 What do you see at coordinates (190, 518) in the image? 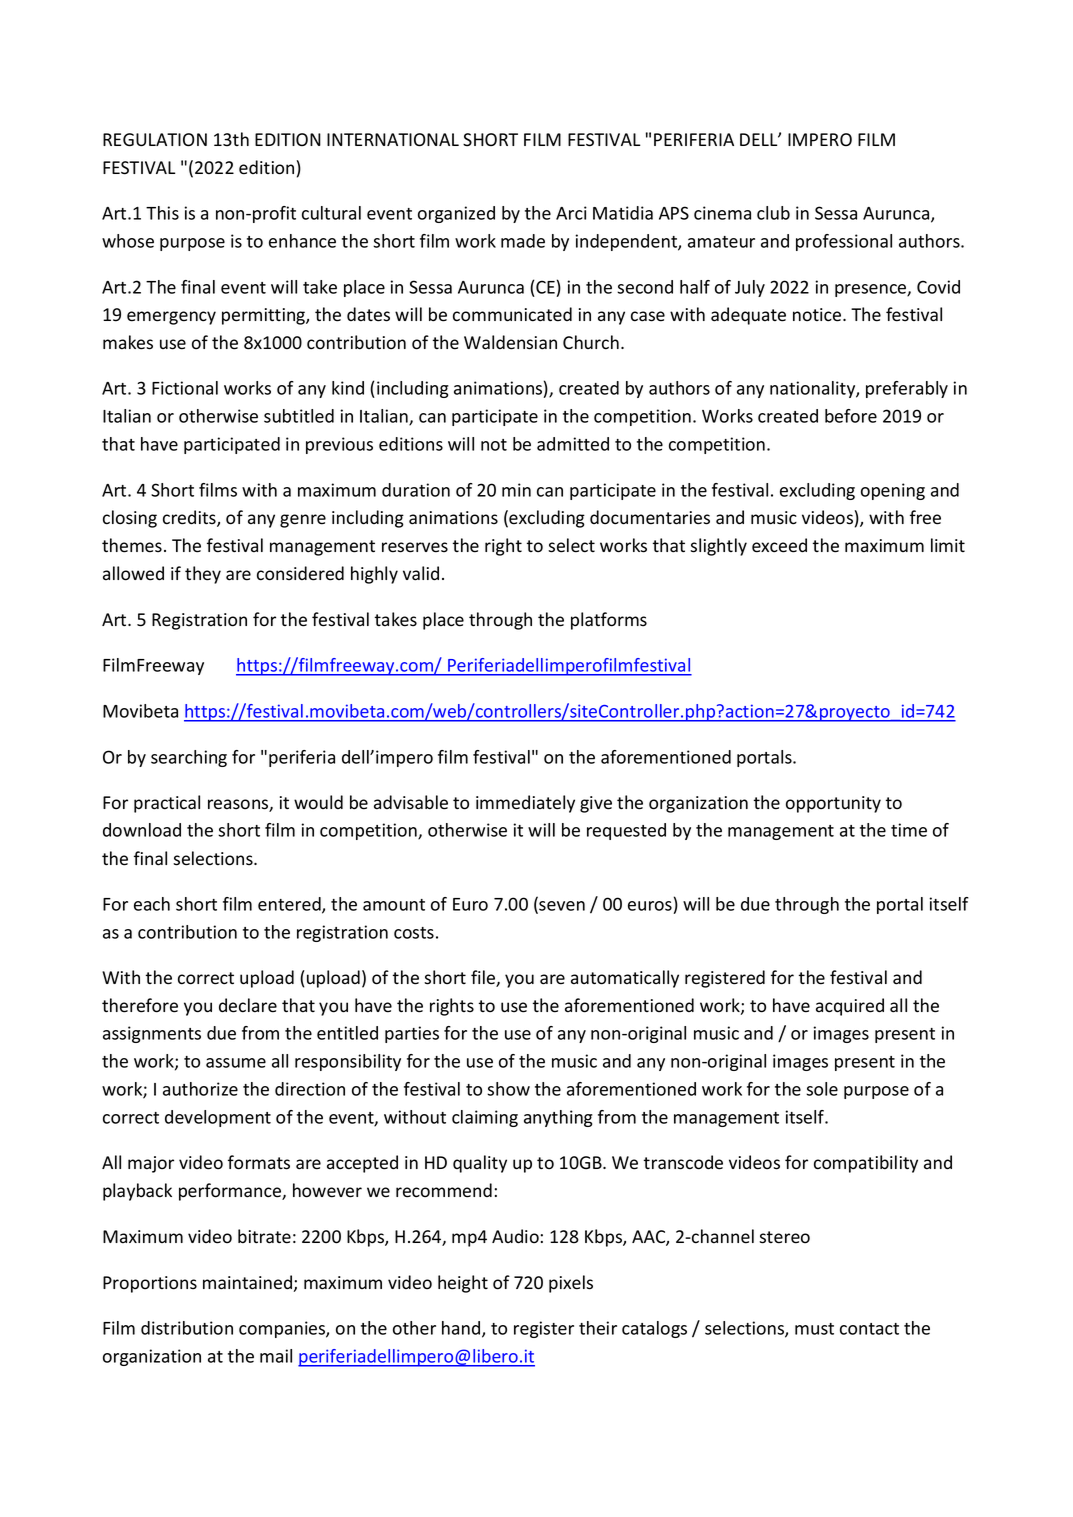
I see `credits` at bounding box center [190, 518].
